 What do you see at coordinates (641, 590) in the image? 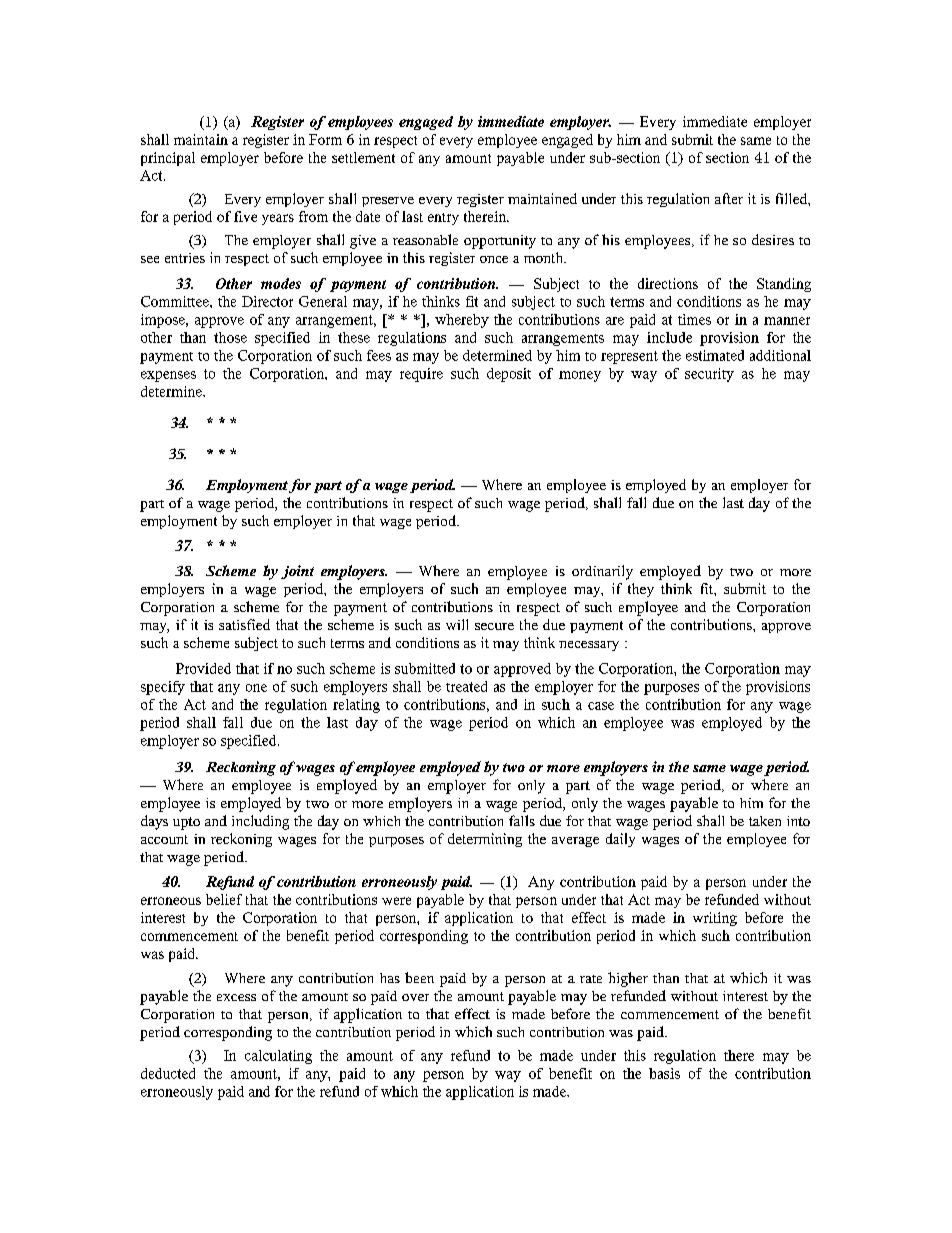
I see `they` at bounding box center [641, 590].
